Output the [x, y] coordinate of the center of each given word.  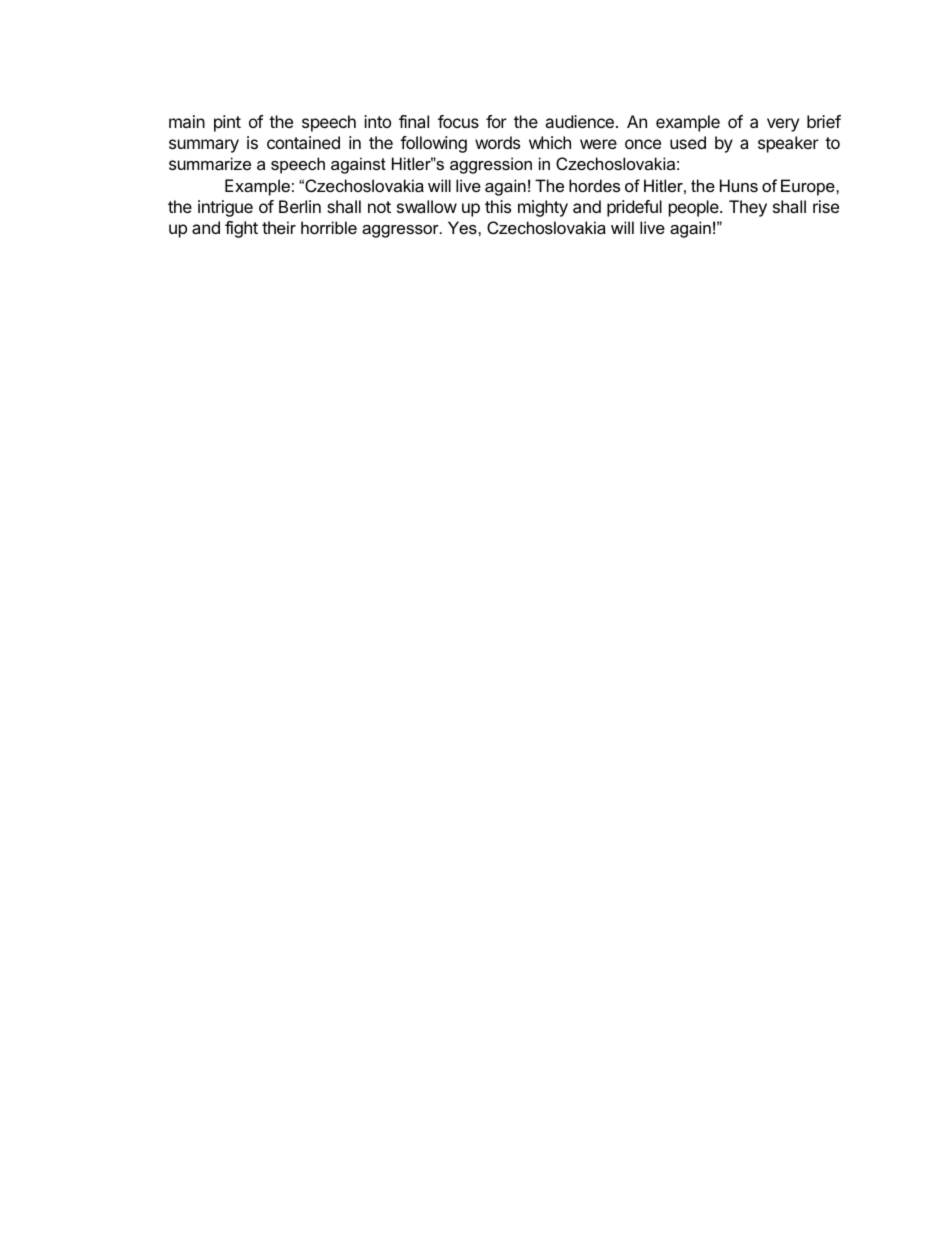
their [279, 227]
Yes [463, 227]
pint [227, 123]
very [783, 125]
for [496, 121]
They [748, 208]
